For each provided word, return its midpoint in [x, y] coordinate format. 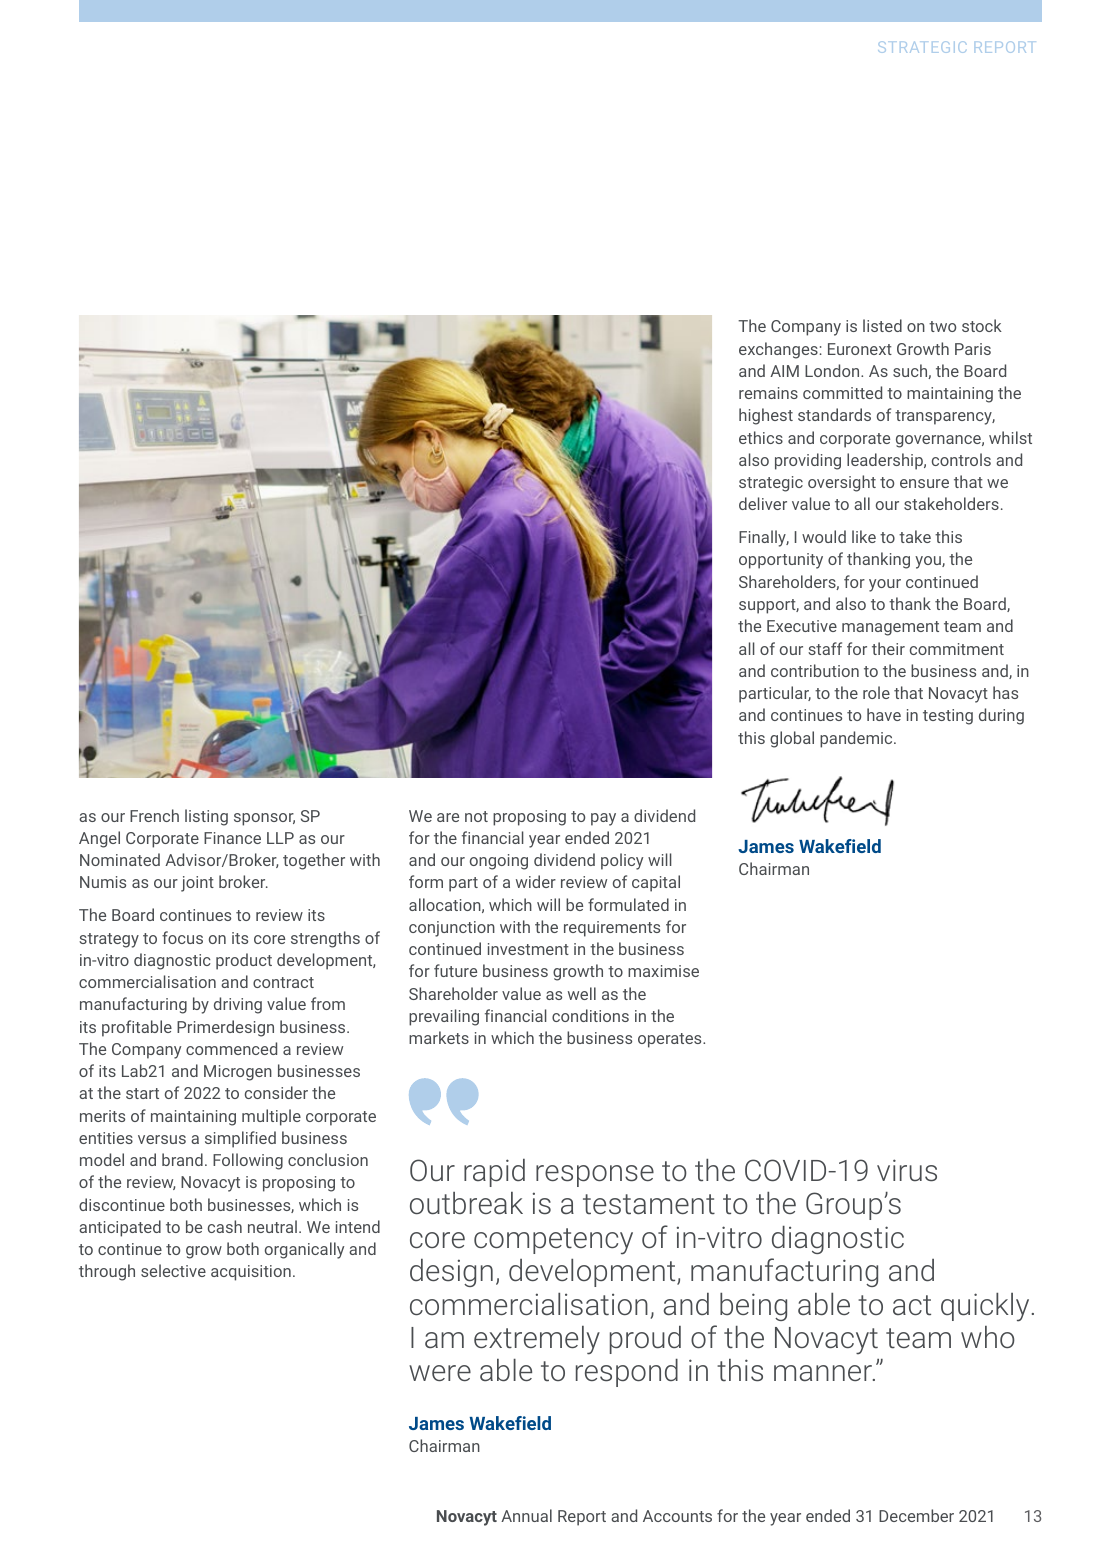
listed [882, 325]
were [440, 1373]
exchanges [778, 350]
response [595, 1176]
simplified [240, 1139]
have [884, 714]
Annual [526, 1515]
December [916, 1515]
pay [603, 819]
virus [907, 1170]
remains [768, 393]
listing [206, 817]
